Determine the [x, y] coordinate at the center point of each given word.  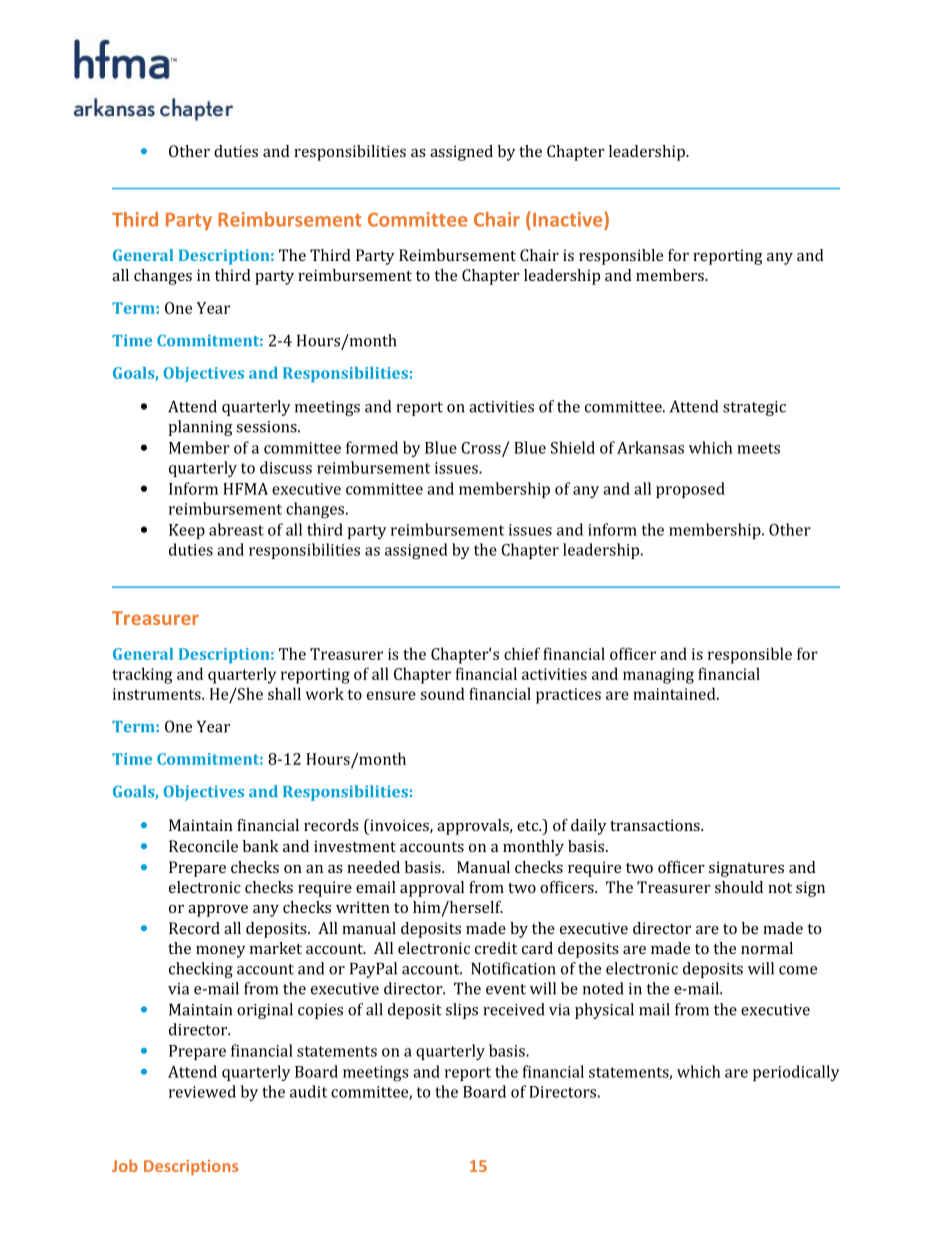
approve [218, 911]
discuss [286, 467]
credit [496, 948]
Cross [482, 449]
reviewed [202, 1091]
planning [200, 428]
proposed [690, 490]
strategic [754, 408]
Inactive [569, 219]
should [739, 887]
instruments [158, 694]
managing [658, 676]
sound [442, 693]
